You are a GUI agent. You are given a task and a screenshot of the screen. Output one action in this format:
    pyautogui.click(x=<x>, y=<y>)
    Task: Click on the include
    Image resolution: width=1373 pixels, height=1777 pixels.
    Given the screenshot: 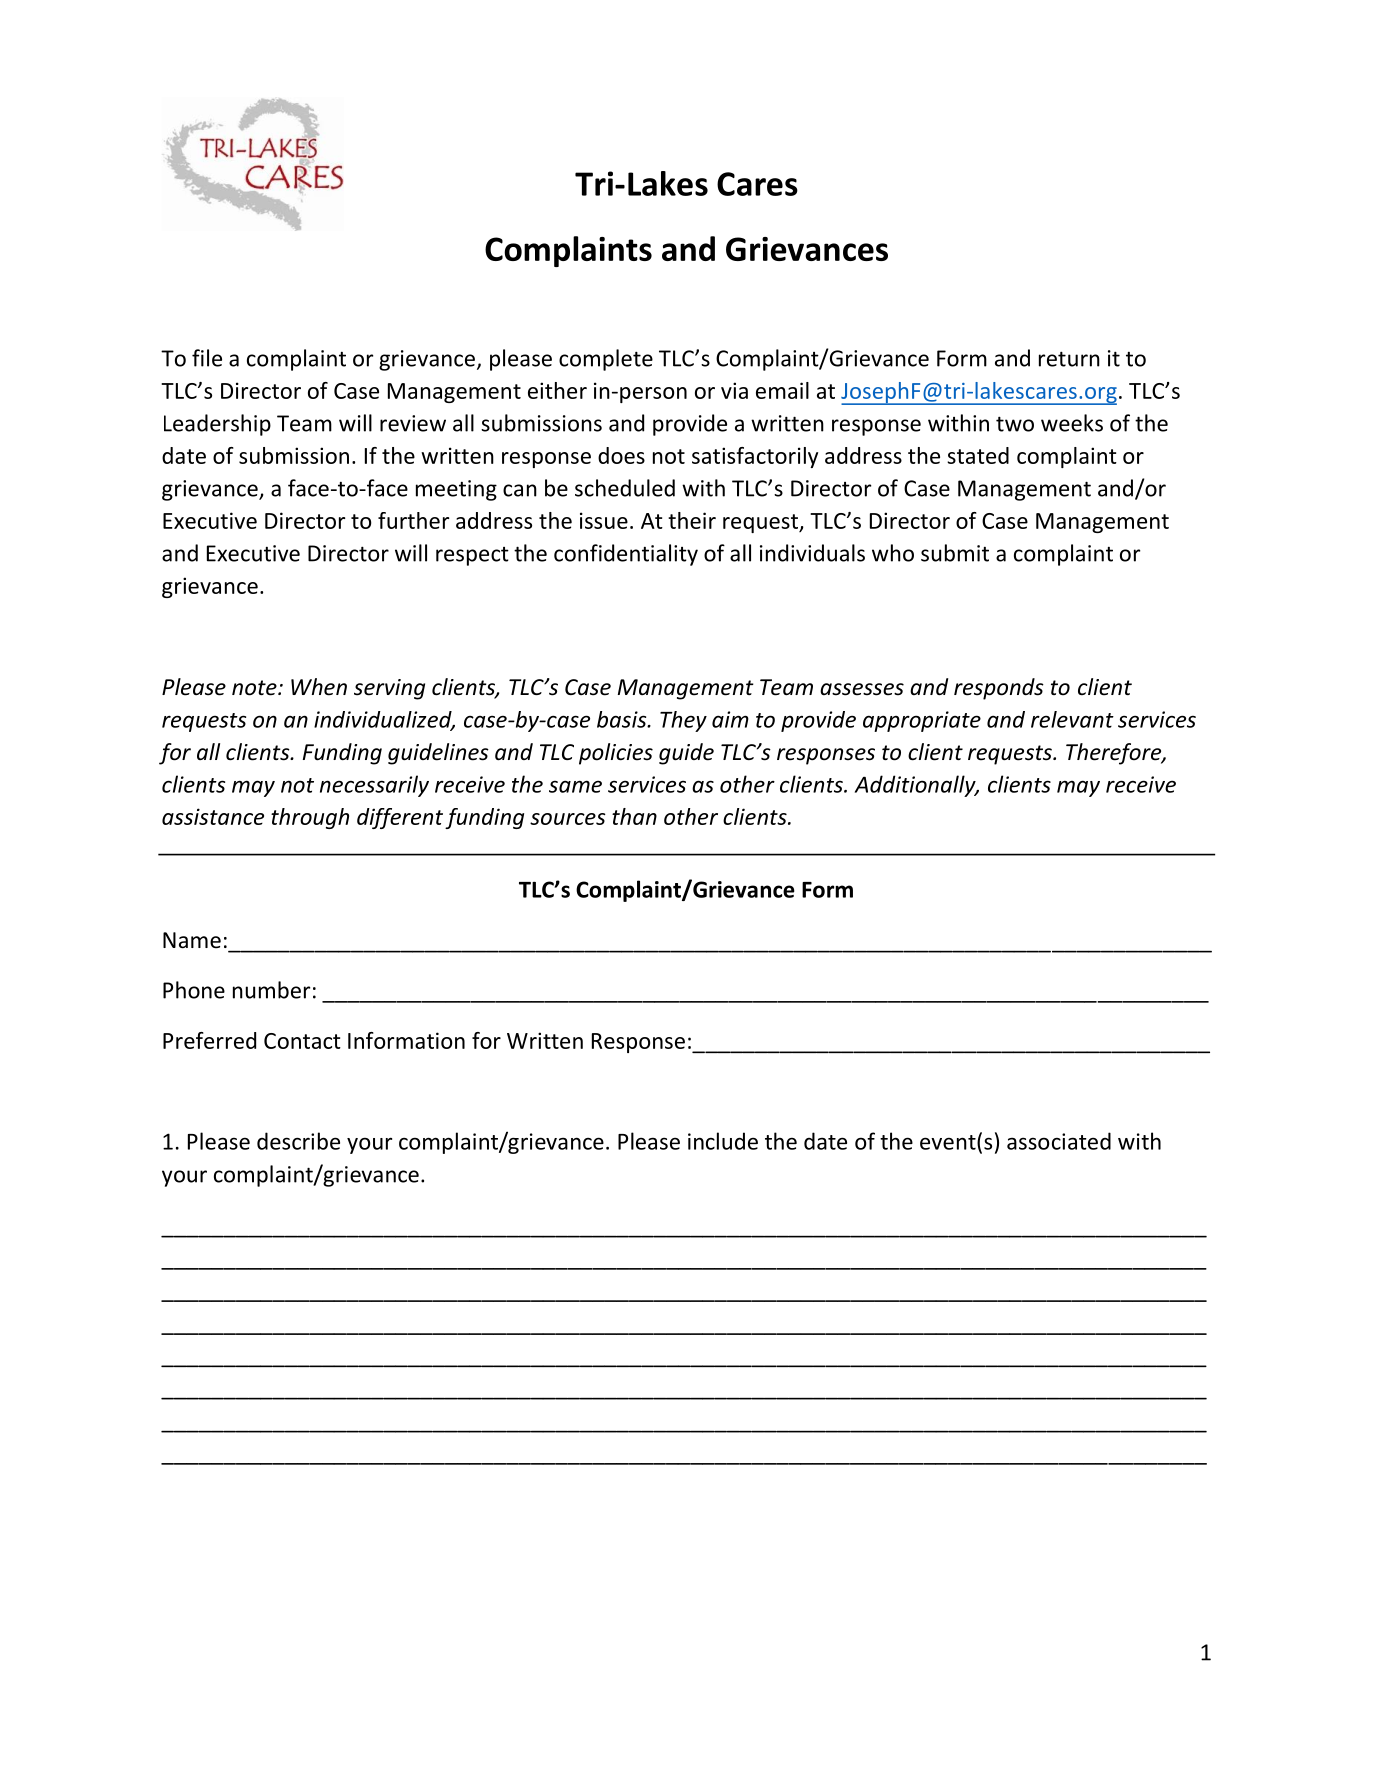 What is the action you would take?
    pyautogui.click(x=723, y=1141)
